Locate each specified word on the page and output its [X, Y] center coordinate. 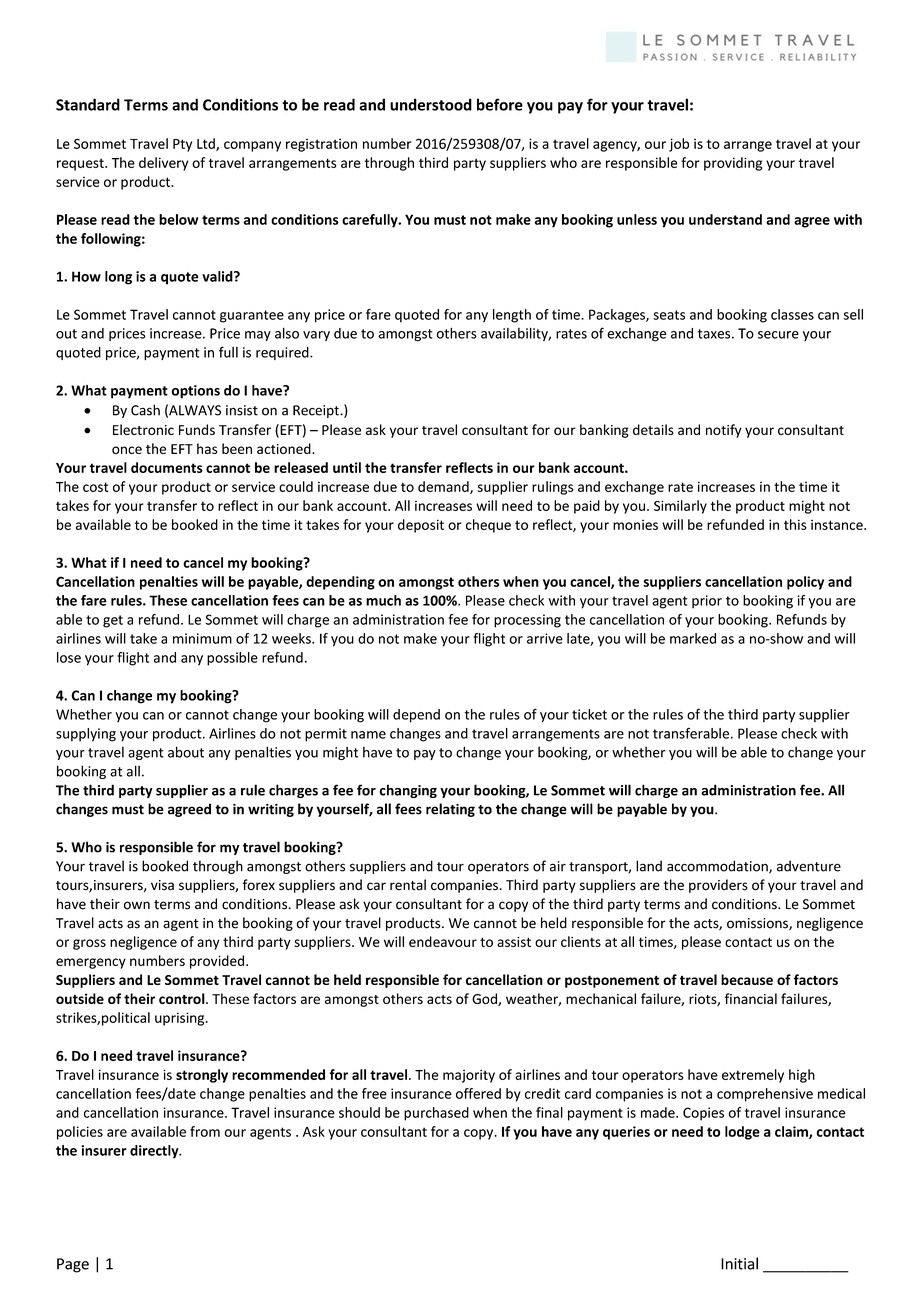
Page [73, 1265]
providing [733, 164]
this [795, 524]
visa [162, 885]
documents [167, 467]
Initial [739, 1263]
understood [431, 104]
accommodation [718, 867]
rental [408, 885]
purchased [436, 1114]
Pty [182, 145]
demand [444, 487]
